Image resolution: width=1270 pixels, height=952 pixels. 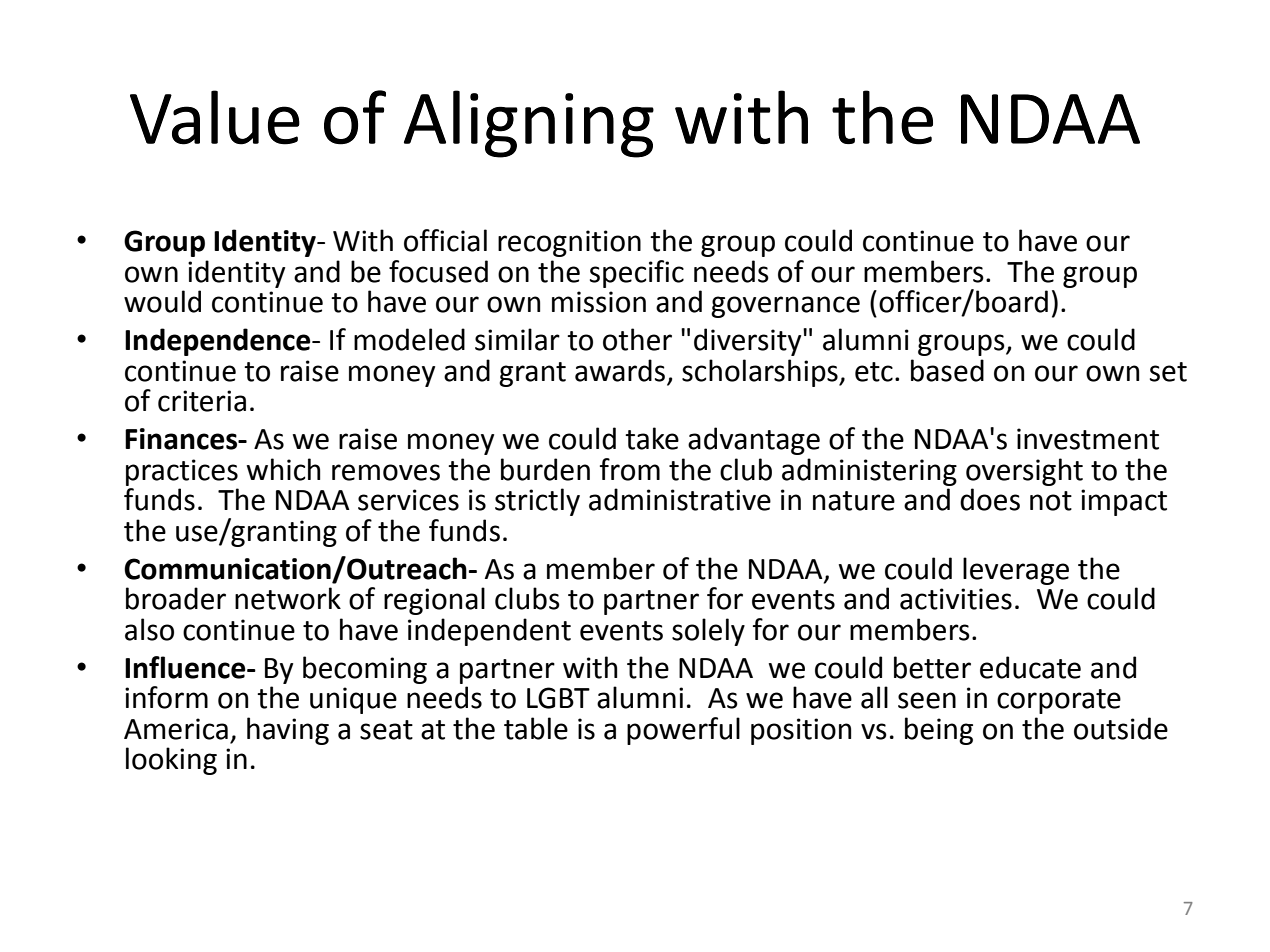 I want to click on Value, so click(x=215, y=117).
